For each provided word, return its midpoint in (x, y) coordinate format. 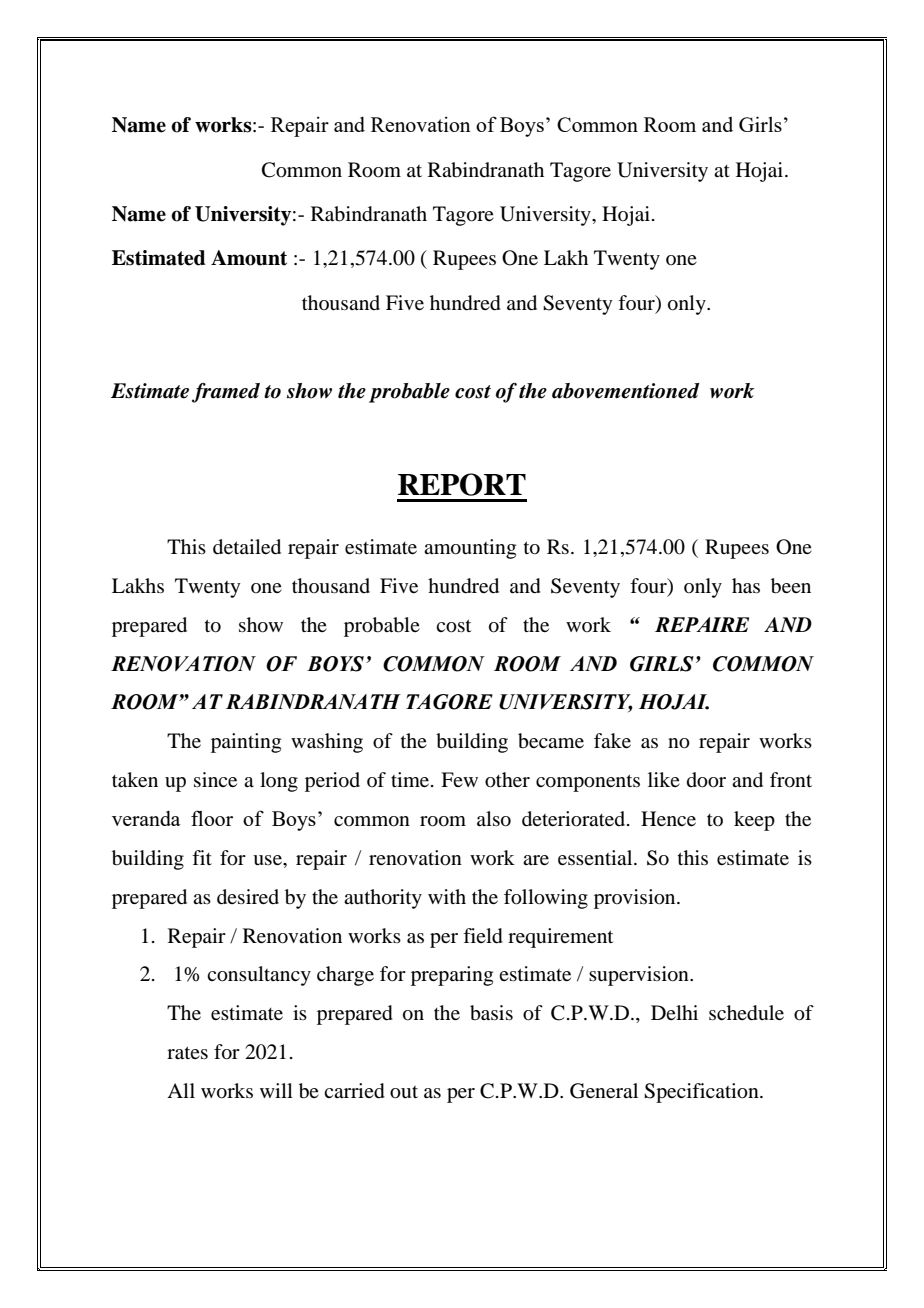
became (551, 741)
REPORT (462, 484)
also (494, 819)
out (404, 1092)
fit (202, 857)
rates (187, 1052)
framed (226, 393)
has (746, 585)
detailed (247, 547)
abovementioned (625, 391)
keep (754, 821)
